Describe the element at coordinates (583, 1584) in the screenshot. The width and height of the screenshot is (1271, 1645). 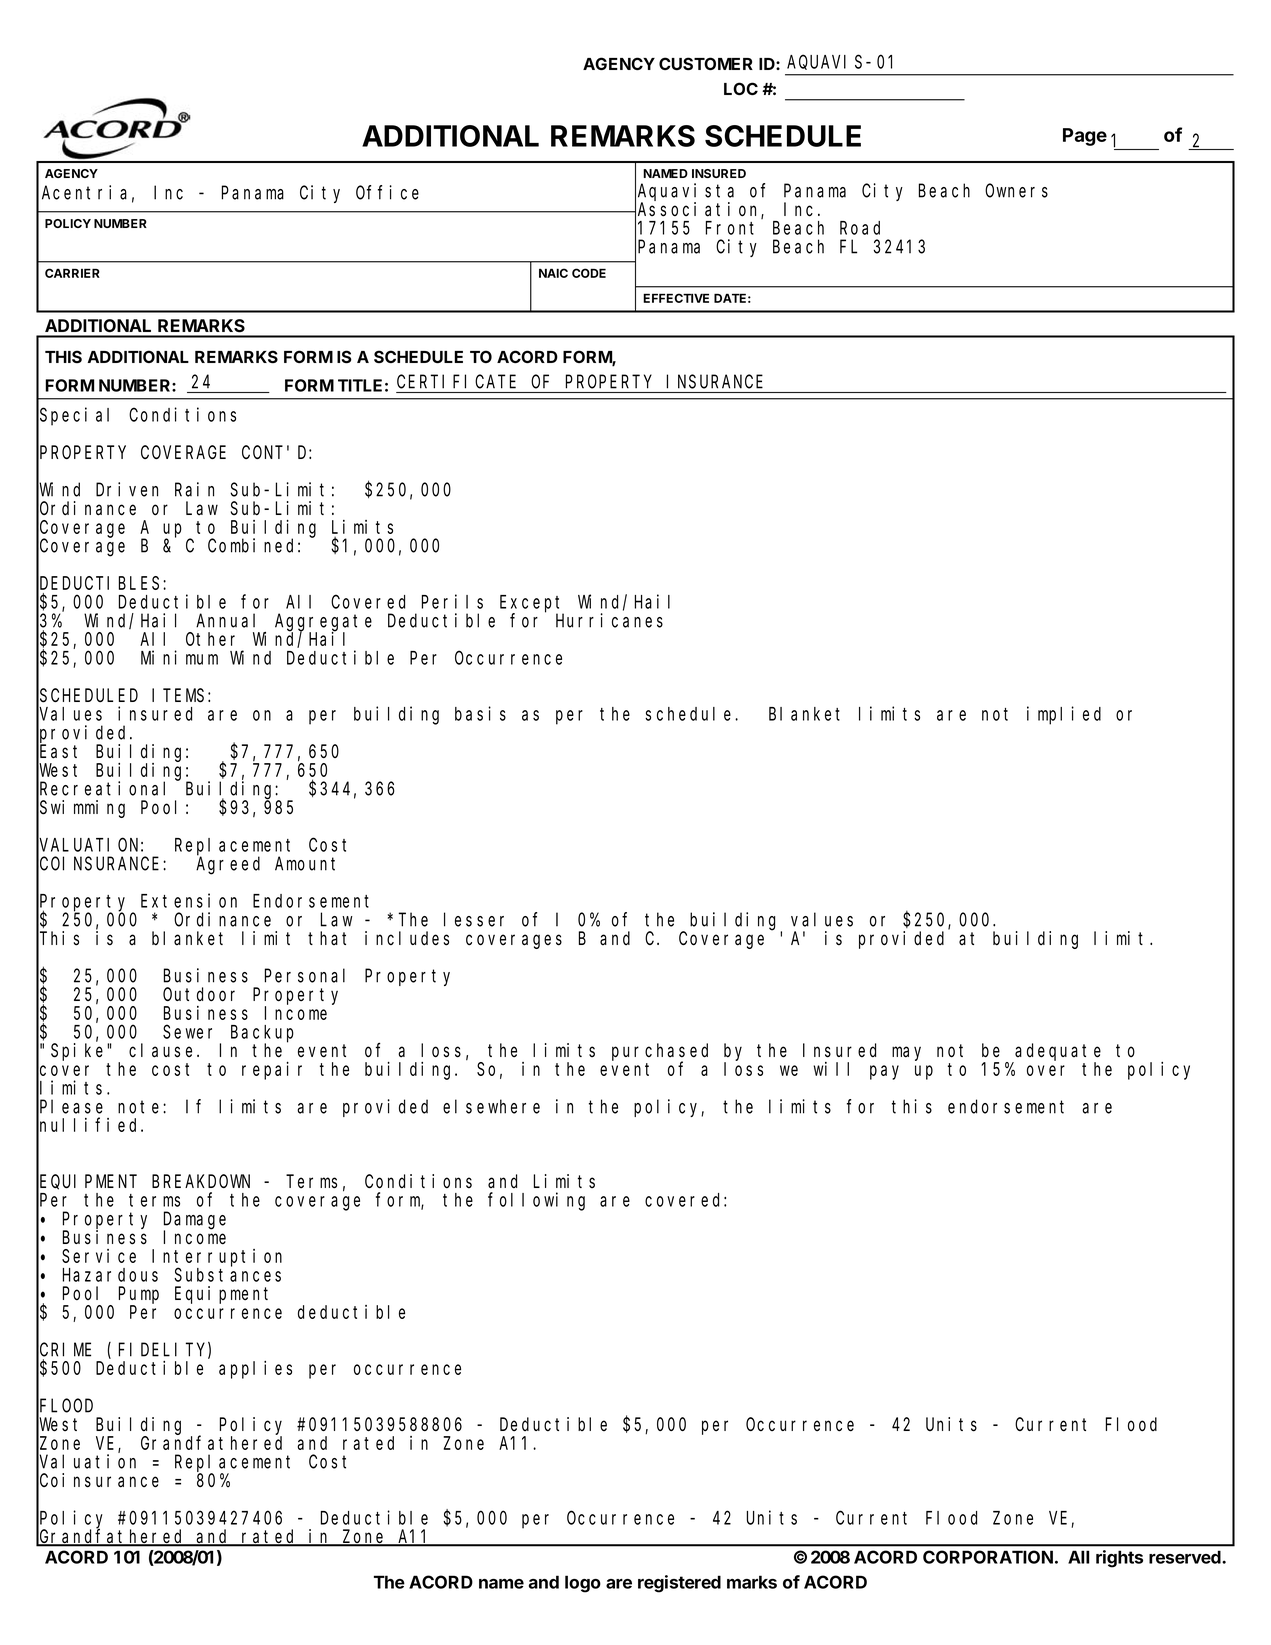
I see `logo` at that location.
